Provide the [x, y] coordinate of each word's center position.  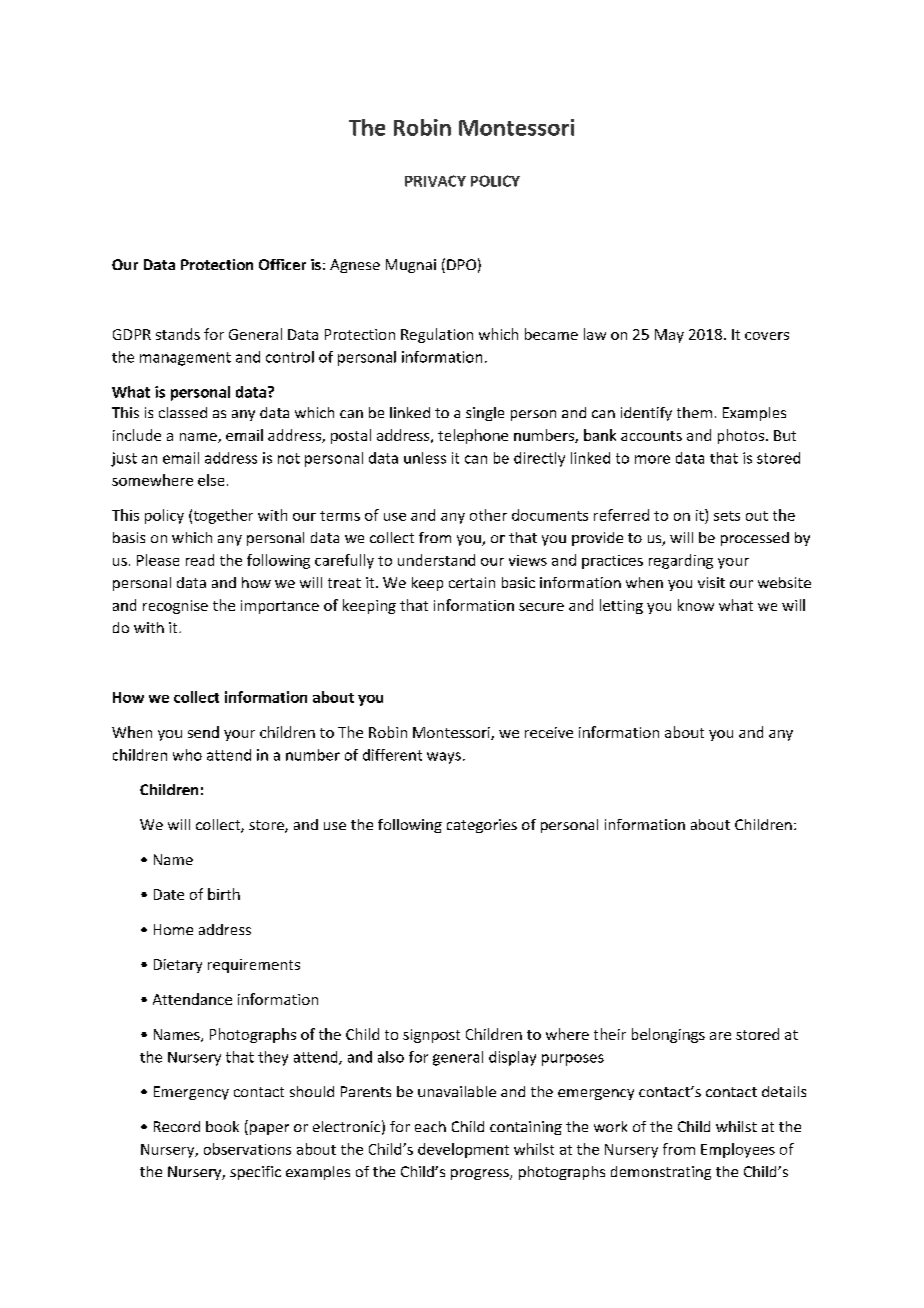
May [669, 336]
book [222, 1126]
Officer [282, 264]
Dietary [178, 966]
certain [472, 582]
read [200, 560]
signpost [431, 1036]
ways [444, 758]
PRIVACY [435, 181]
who [187, 755]
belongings [668, 1035]
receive [549, 732]
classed [183, 412]
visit [711, 582]
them [694, 412]
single [485, 414]
